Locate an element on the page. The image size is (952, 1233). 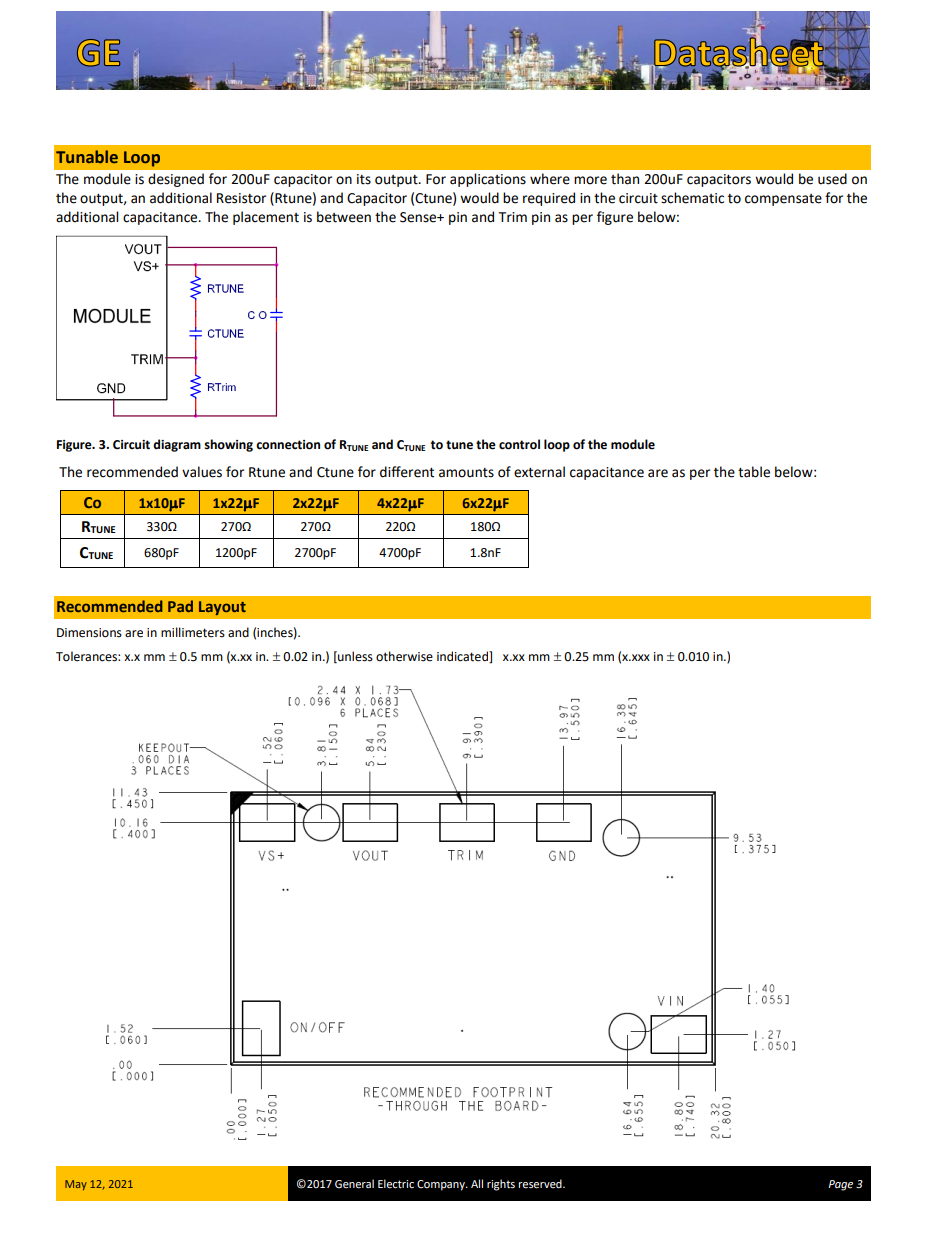
amounts is located at coordinates (466, 473).
